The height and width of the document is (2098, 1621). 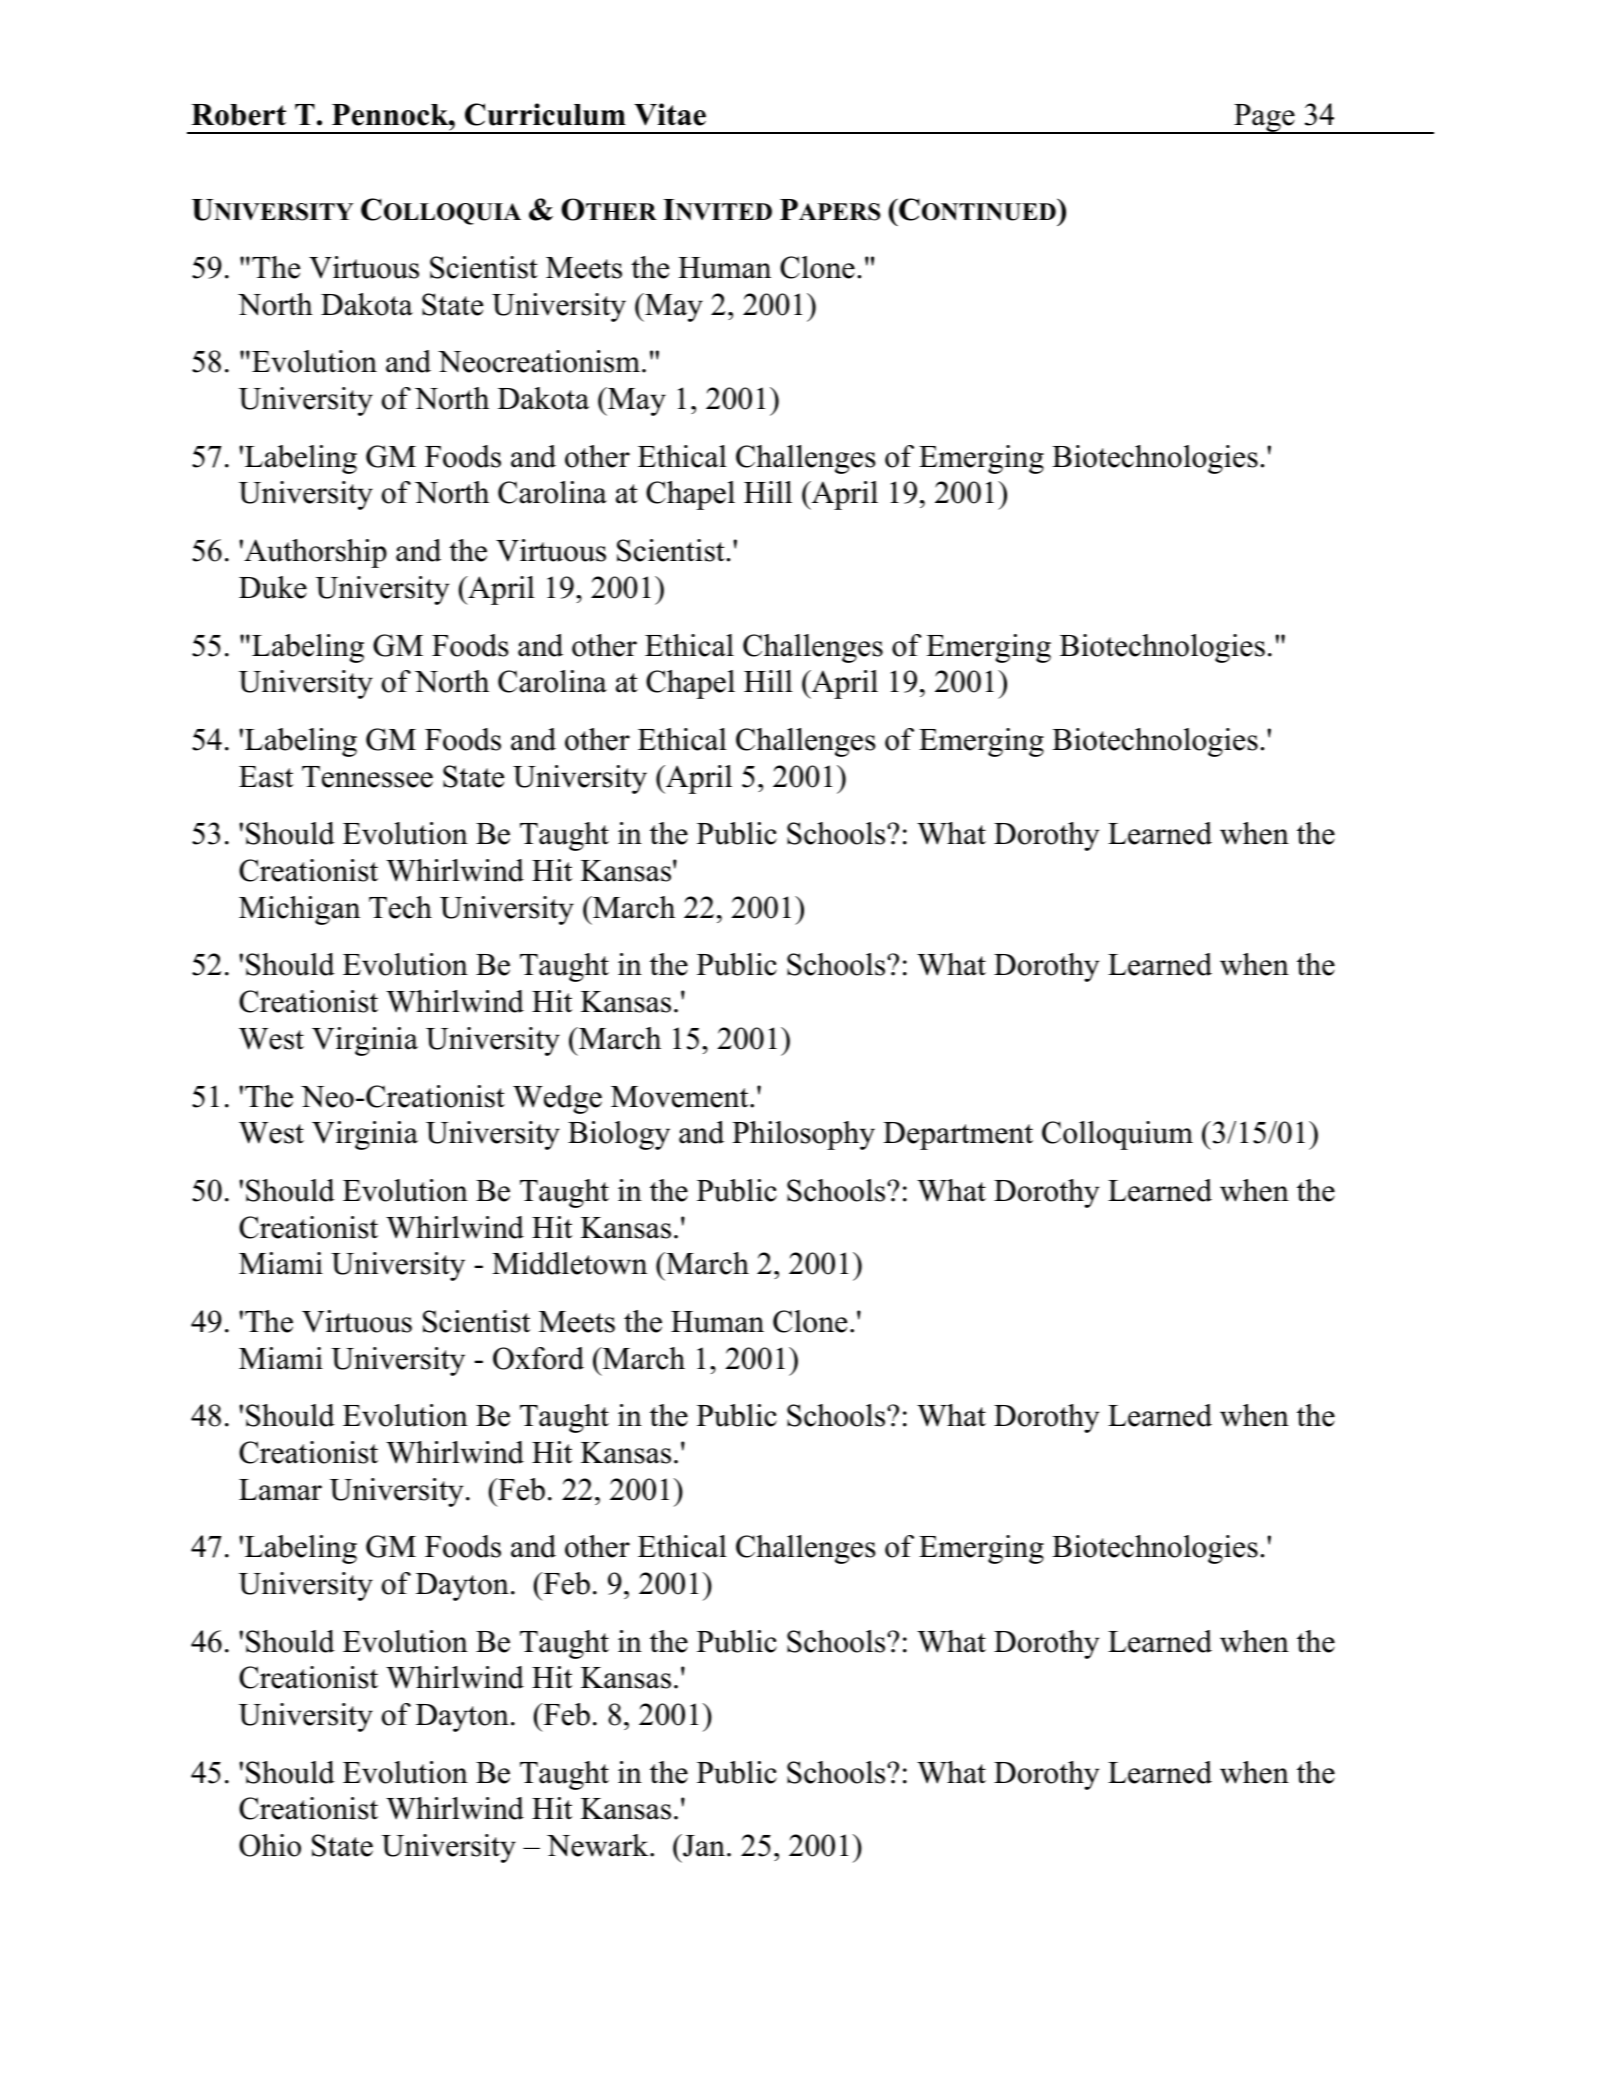 What do you see at coordinates (703, 1845) in the document?
I see `Jan` at bounding box center [703, 1845].
